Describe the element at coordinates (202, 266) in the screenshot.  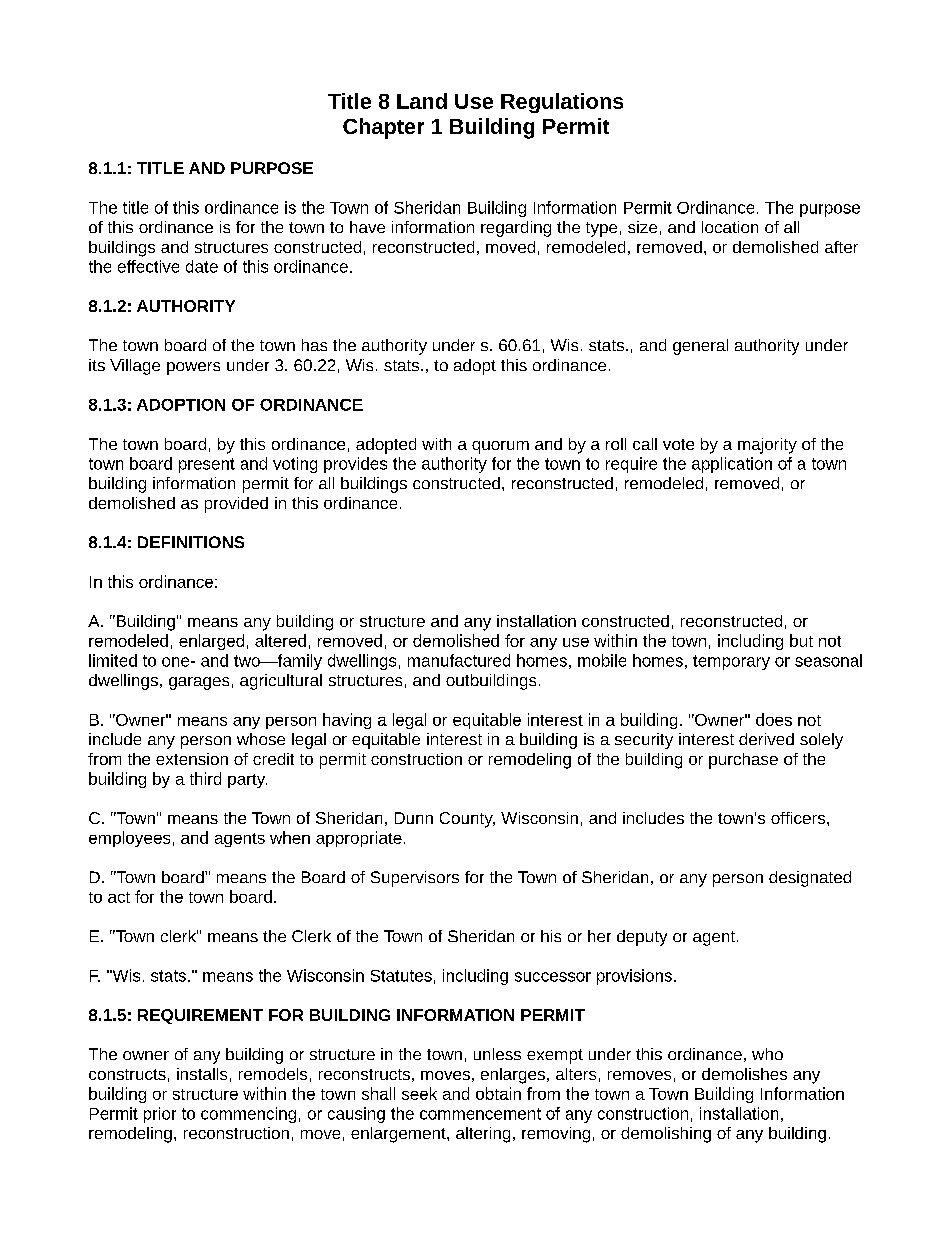
I see `date` at that location.
